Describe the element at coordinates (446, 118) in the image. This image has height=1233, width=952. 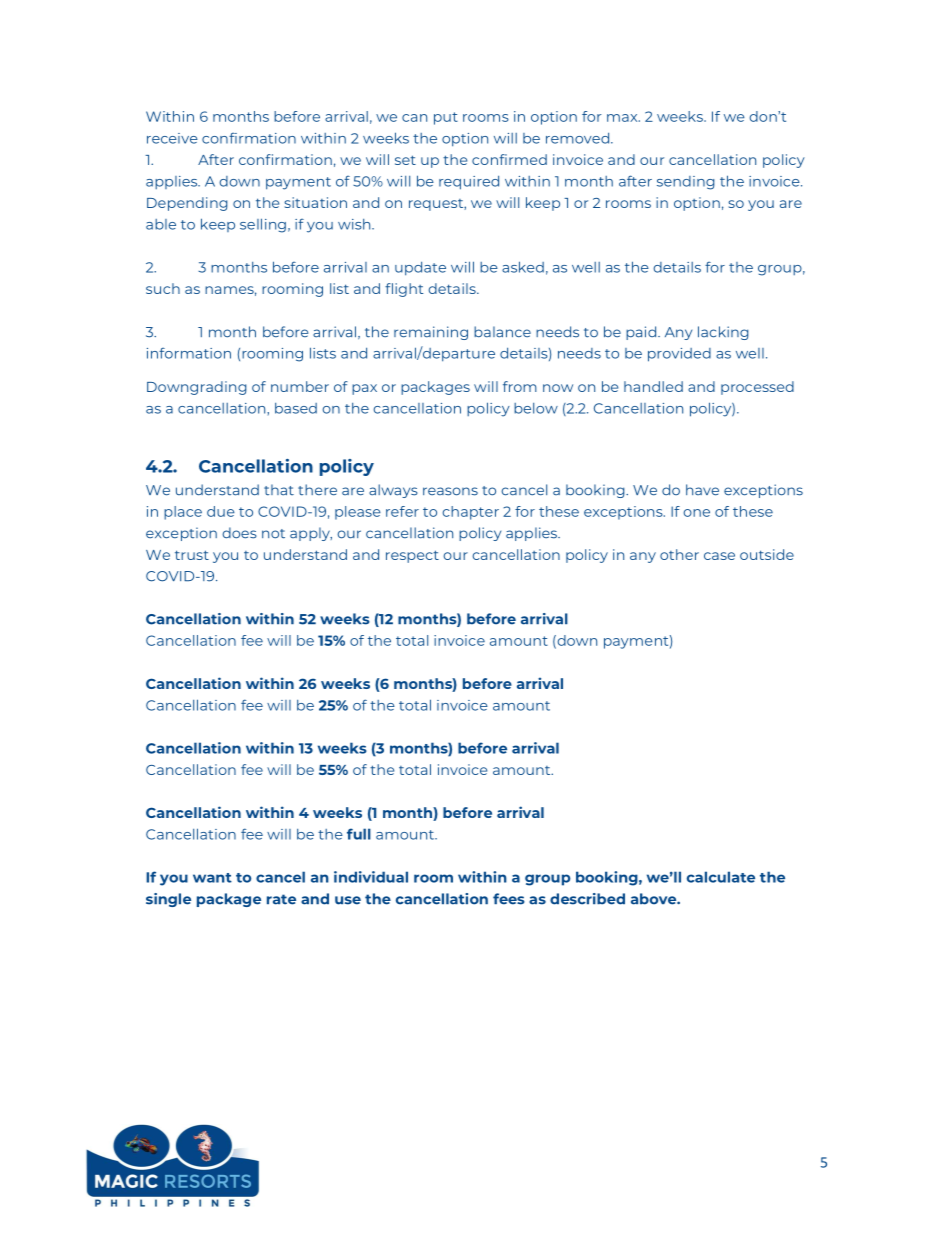
I see `put` at that location.
